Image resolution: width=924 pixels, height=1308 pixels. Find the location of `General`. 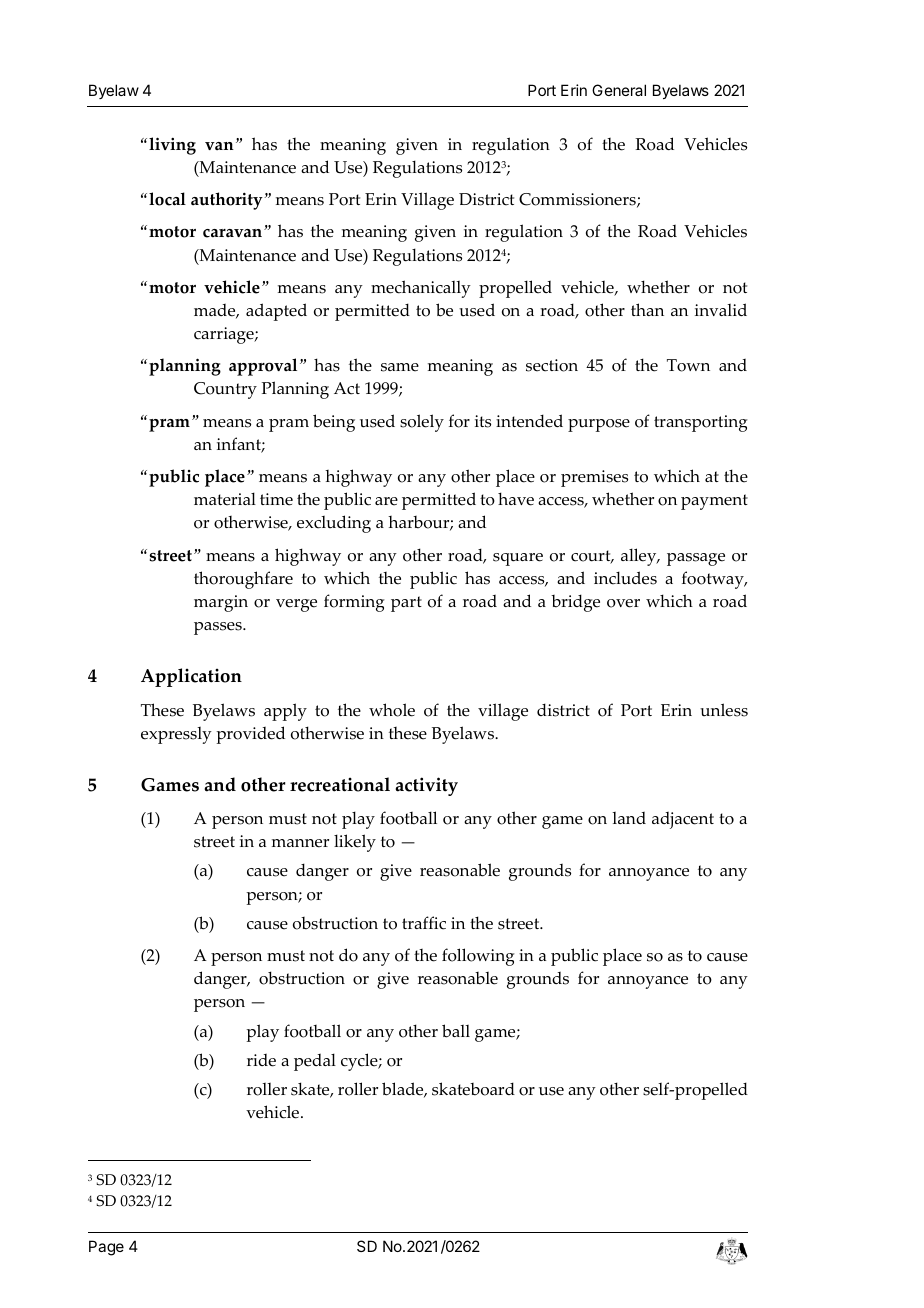

General is located at coordinates (619, 90).
